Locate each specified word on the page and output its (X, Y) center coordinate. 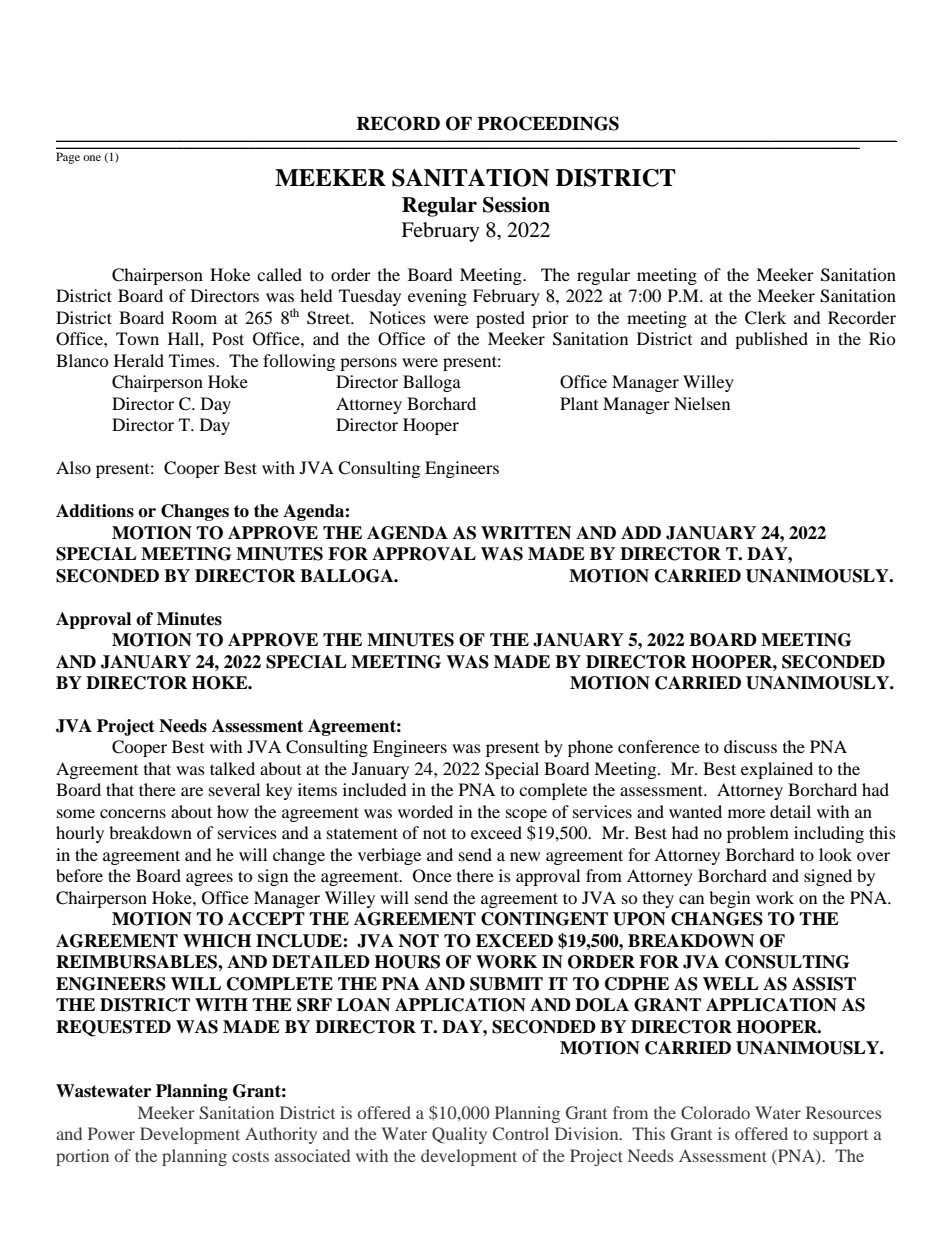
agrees (209, 879)
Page (68, 158)
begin (729, 899)
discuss (750, 746)
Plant (579, 403)
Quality (459, 1135)
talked (232, 768)
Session (516, 205)
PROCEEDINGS (548, 123)
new (525, 856)
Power (111, 1133)
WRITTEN (526, 533)
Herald (139, 360)
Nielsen (702, 403)
